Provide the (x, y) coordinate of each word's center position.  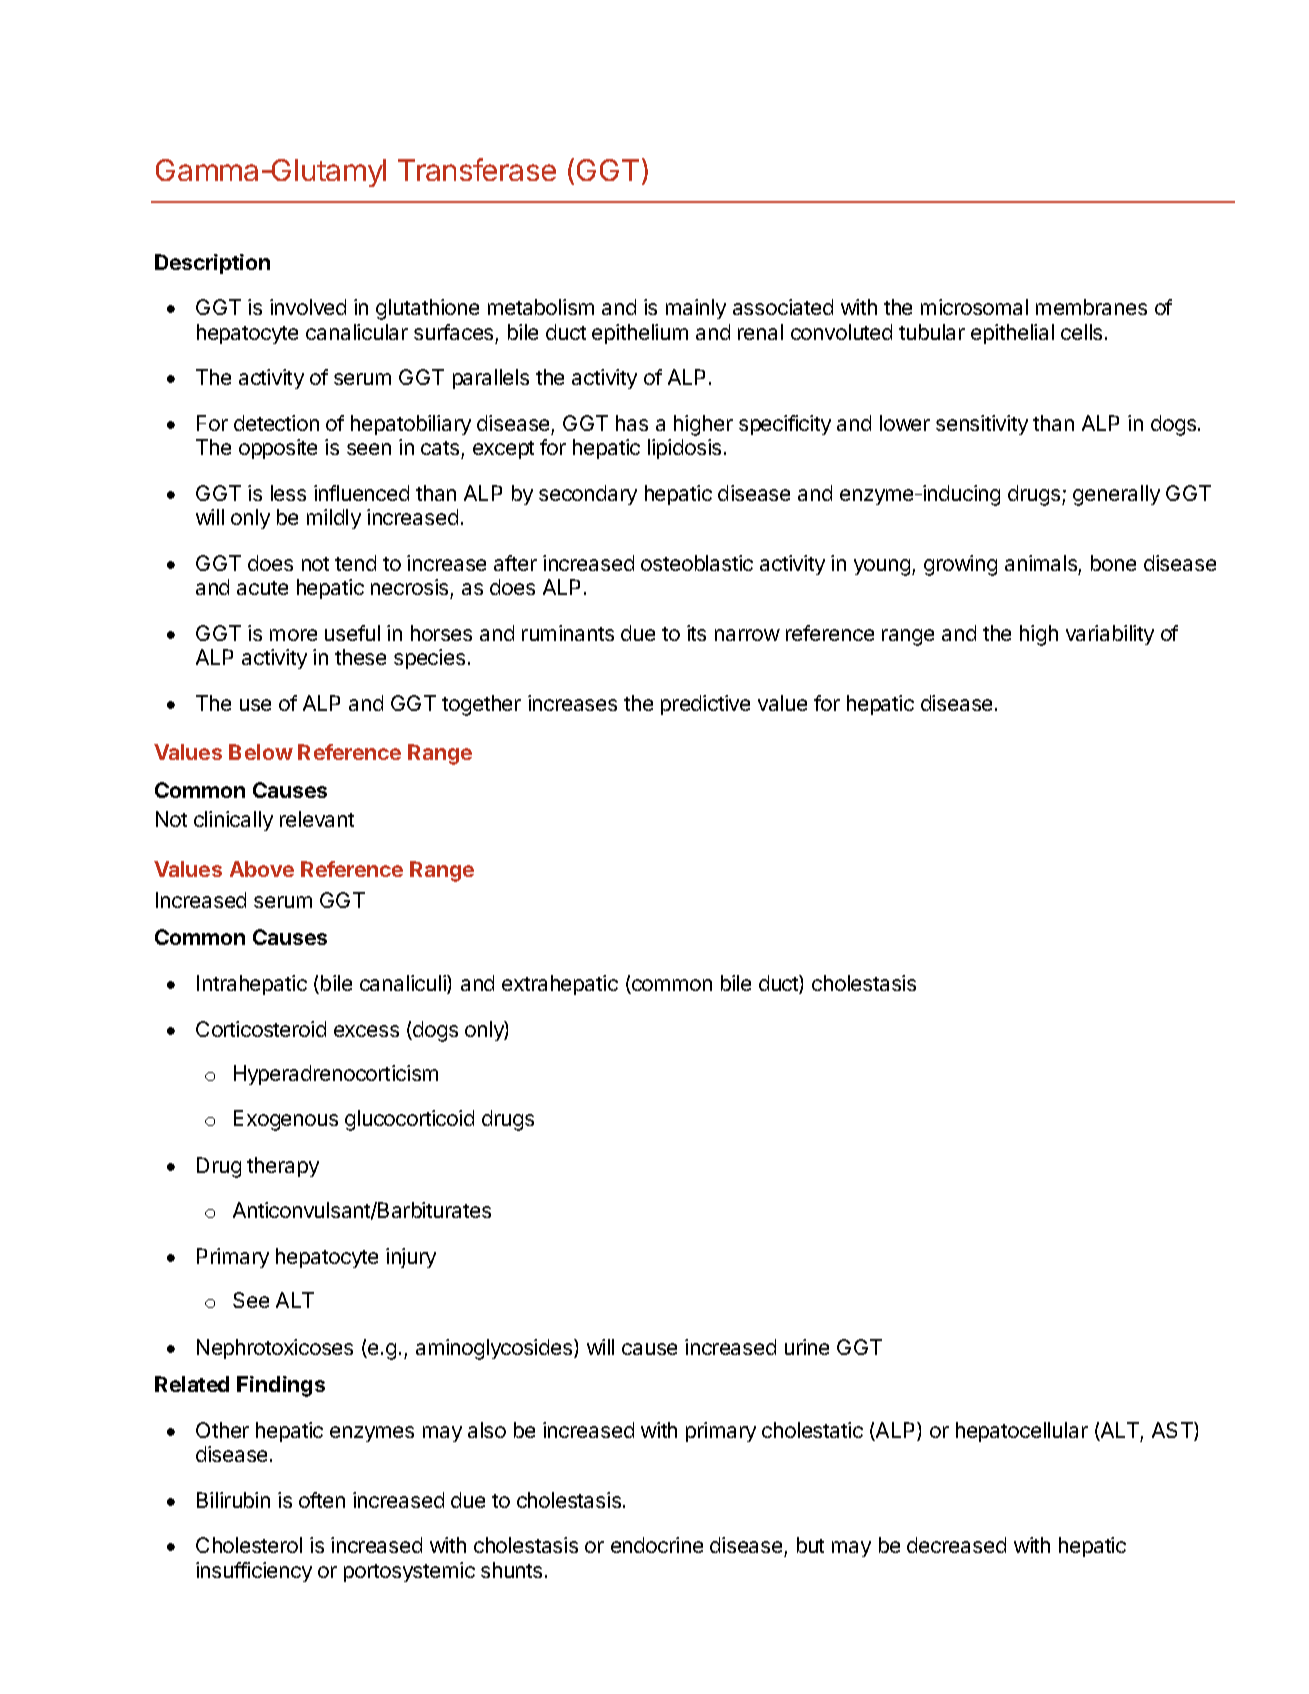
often (322, 1500)
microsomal (974, 307)
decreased (956, 1545)
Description (212, 264)
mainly (696, 309)
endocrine (657, 1545)
